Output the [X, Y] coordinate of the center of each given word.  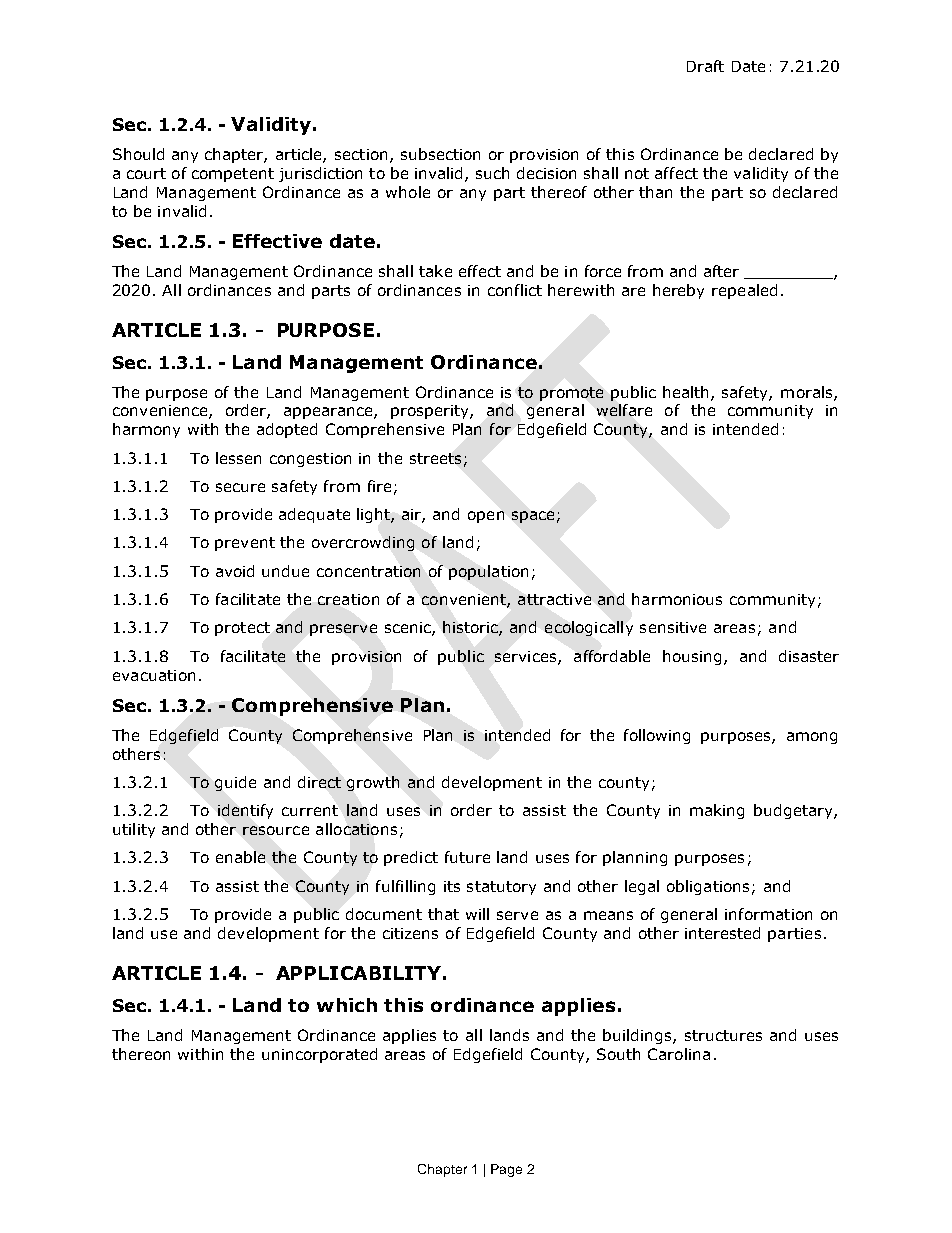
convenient [465, 601]
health [687, 393]
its [452, 886]
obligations [708, 887]
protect [242, 629]
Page [506, 1170]
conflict [515, 290]
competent [233, 175]
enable [240, 857]
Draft [705, 66]
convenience [161, 412]
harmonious [677, 599]
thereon [141, 1054]
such [492, 173]
